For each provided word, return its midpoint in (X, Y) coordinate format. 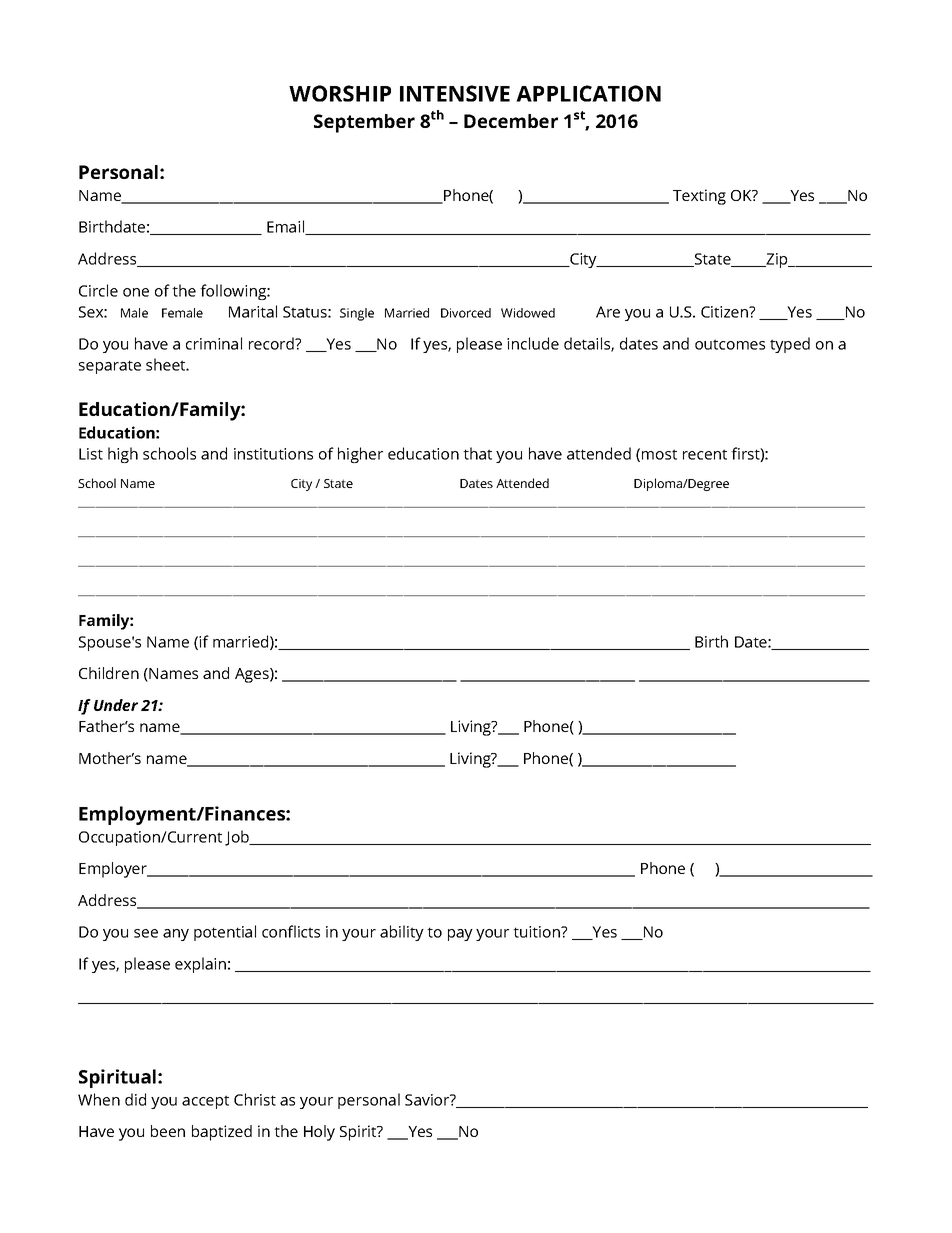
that (477, 453)
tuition (537, 932)
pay (460, 935)
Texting (699, 197)
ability (402, 933)
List (91, 454)
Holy (319, 1133)
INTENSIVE (455, 93)
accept (205, 1102)
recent (705, 454)
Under (116, 705)
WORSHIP (340, 93)
